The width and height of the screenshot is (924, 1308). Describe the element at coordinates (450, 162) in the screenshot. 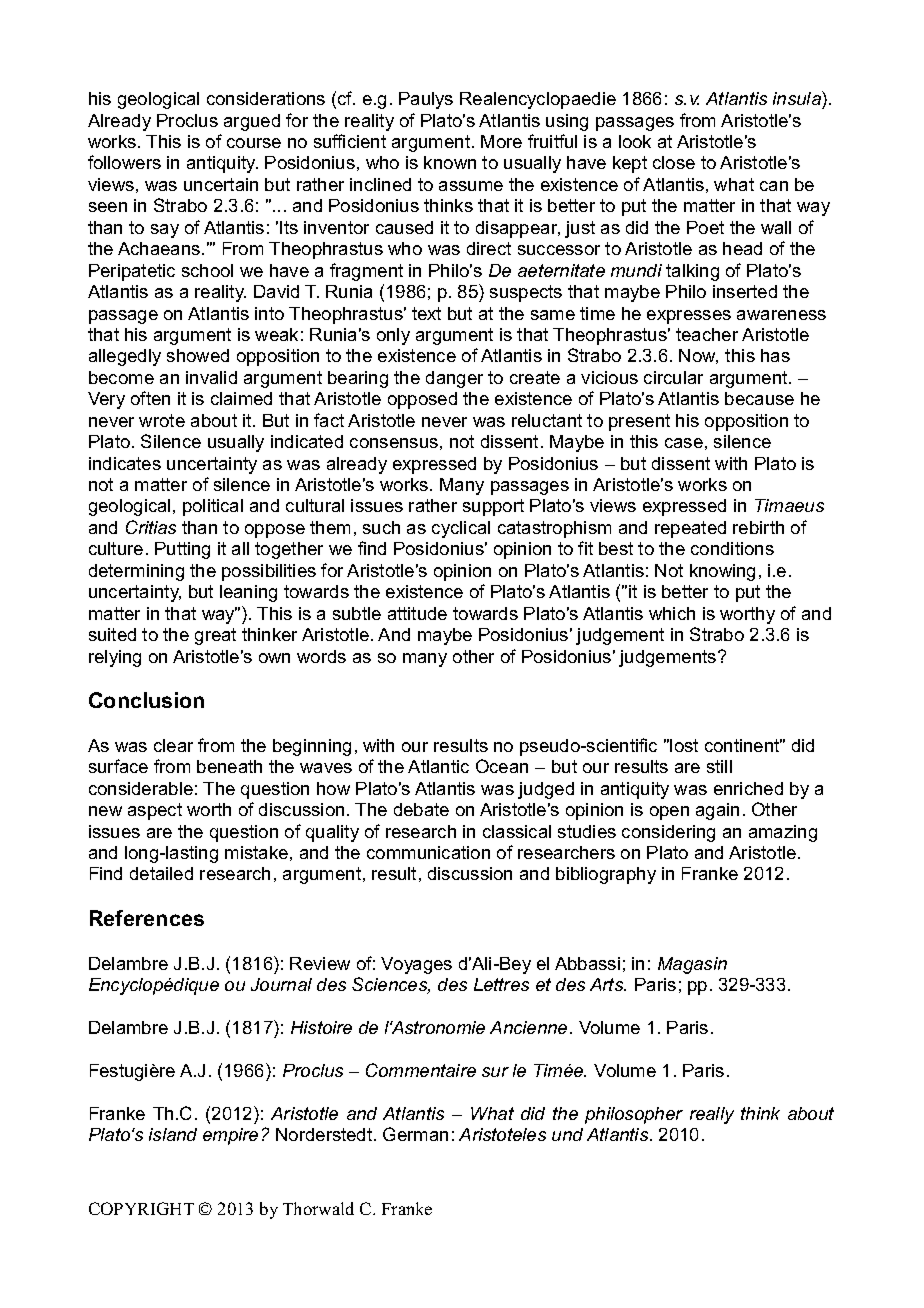

I see `known` at that location.
